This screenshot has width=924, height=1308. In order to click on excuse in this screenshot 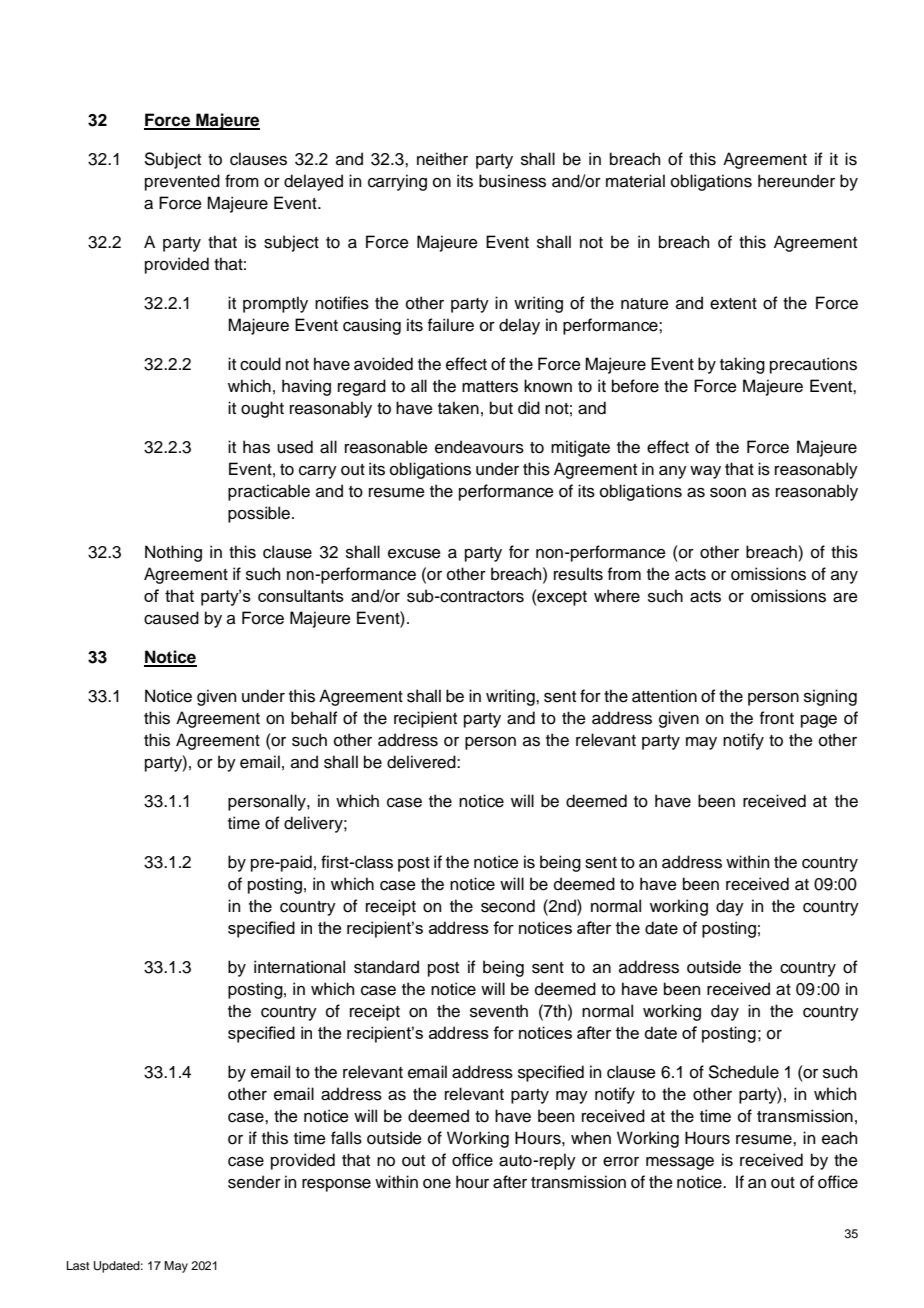, I will do `click(414, 554)`.
